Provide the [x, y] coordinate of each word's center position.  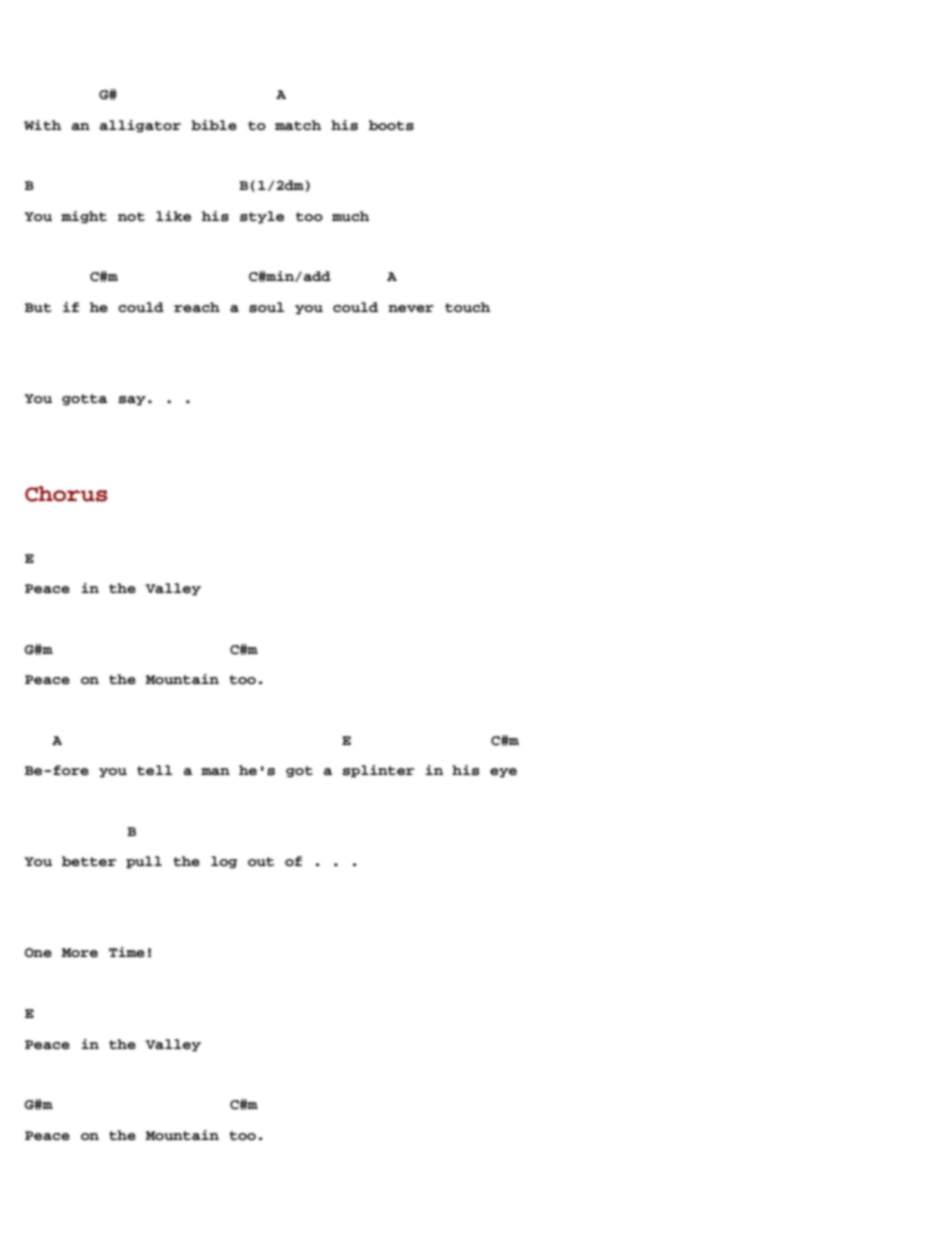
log [224, 862]
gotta [84, 400]
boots [391, 125]
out [261, 862]
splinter [379, 771]
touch [467, 307]
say [132, 400]
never [411, 309]
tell [154, 770]
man [215, 772]
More [80, 953]
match [298, 125]
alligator [140, 126]
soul [266, 307]
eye [503, 772]
